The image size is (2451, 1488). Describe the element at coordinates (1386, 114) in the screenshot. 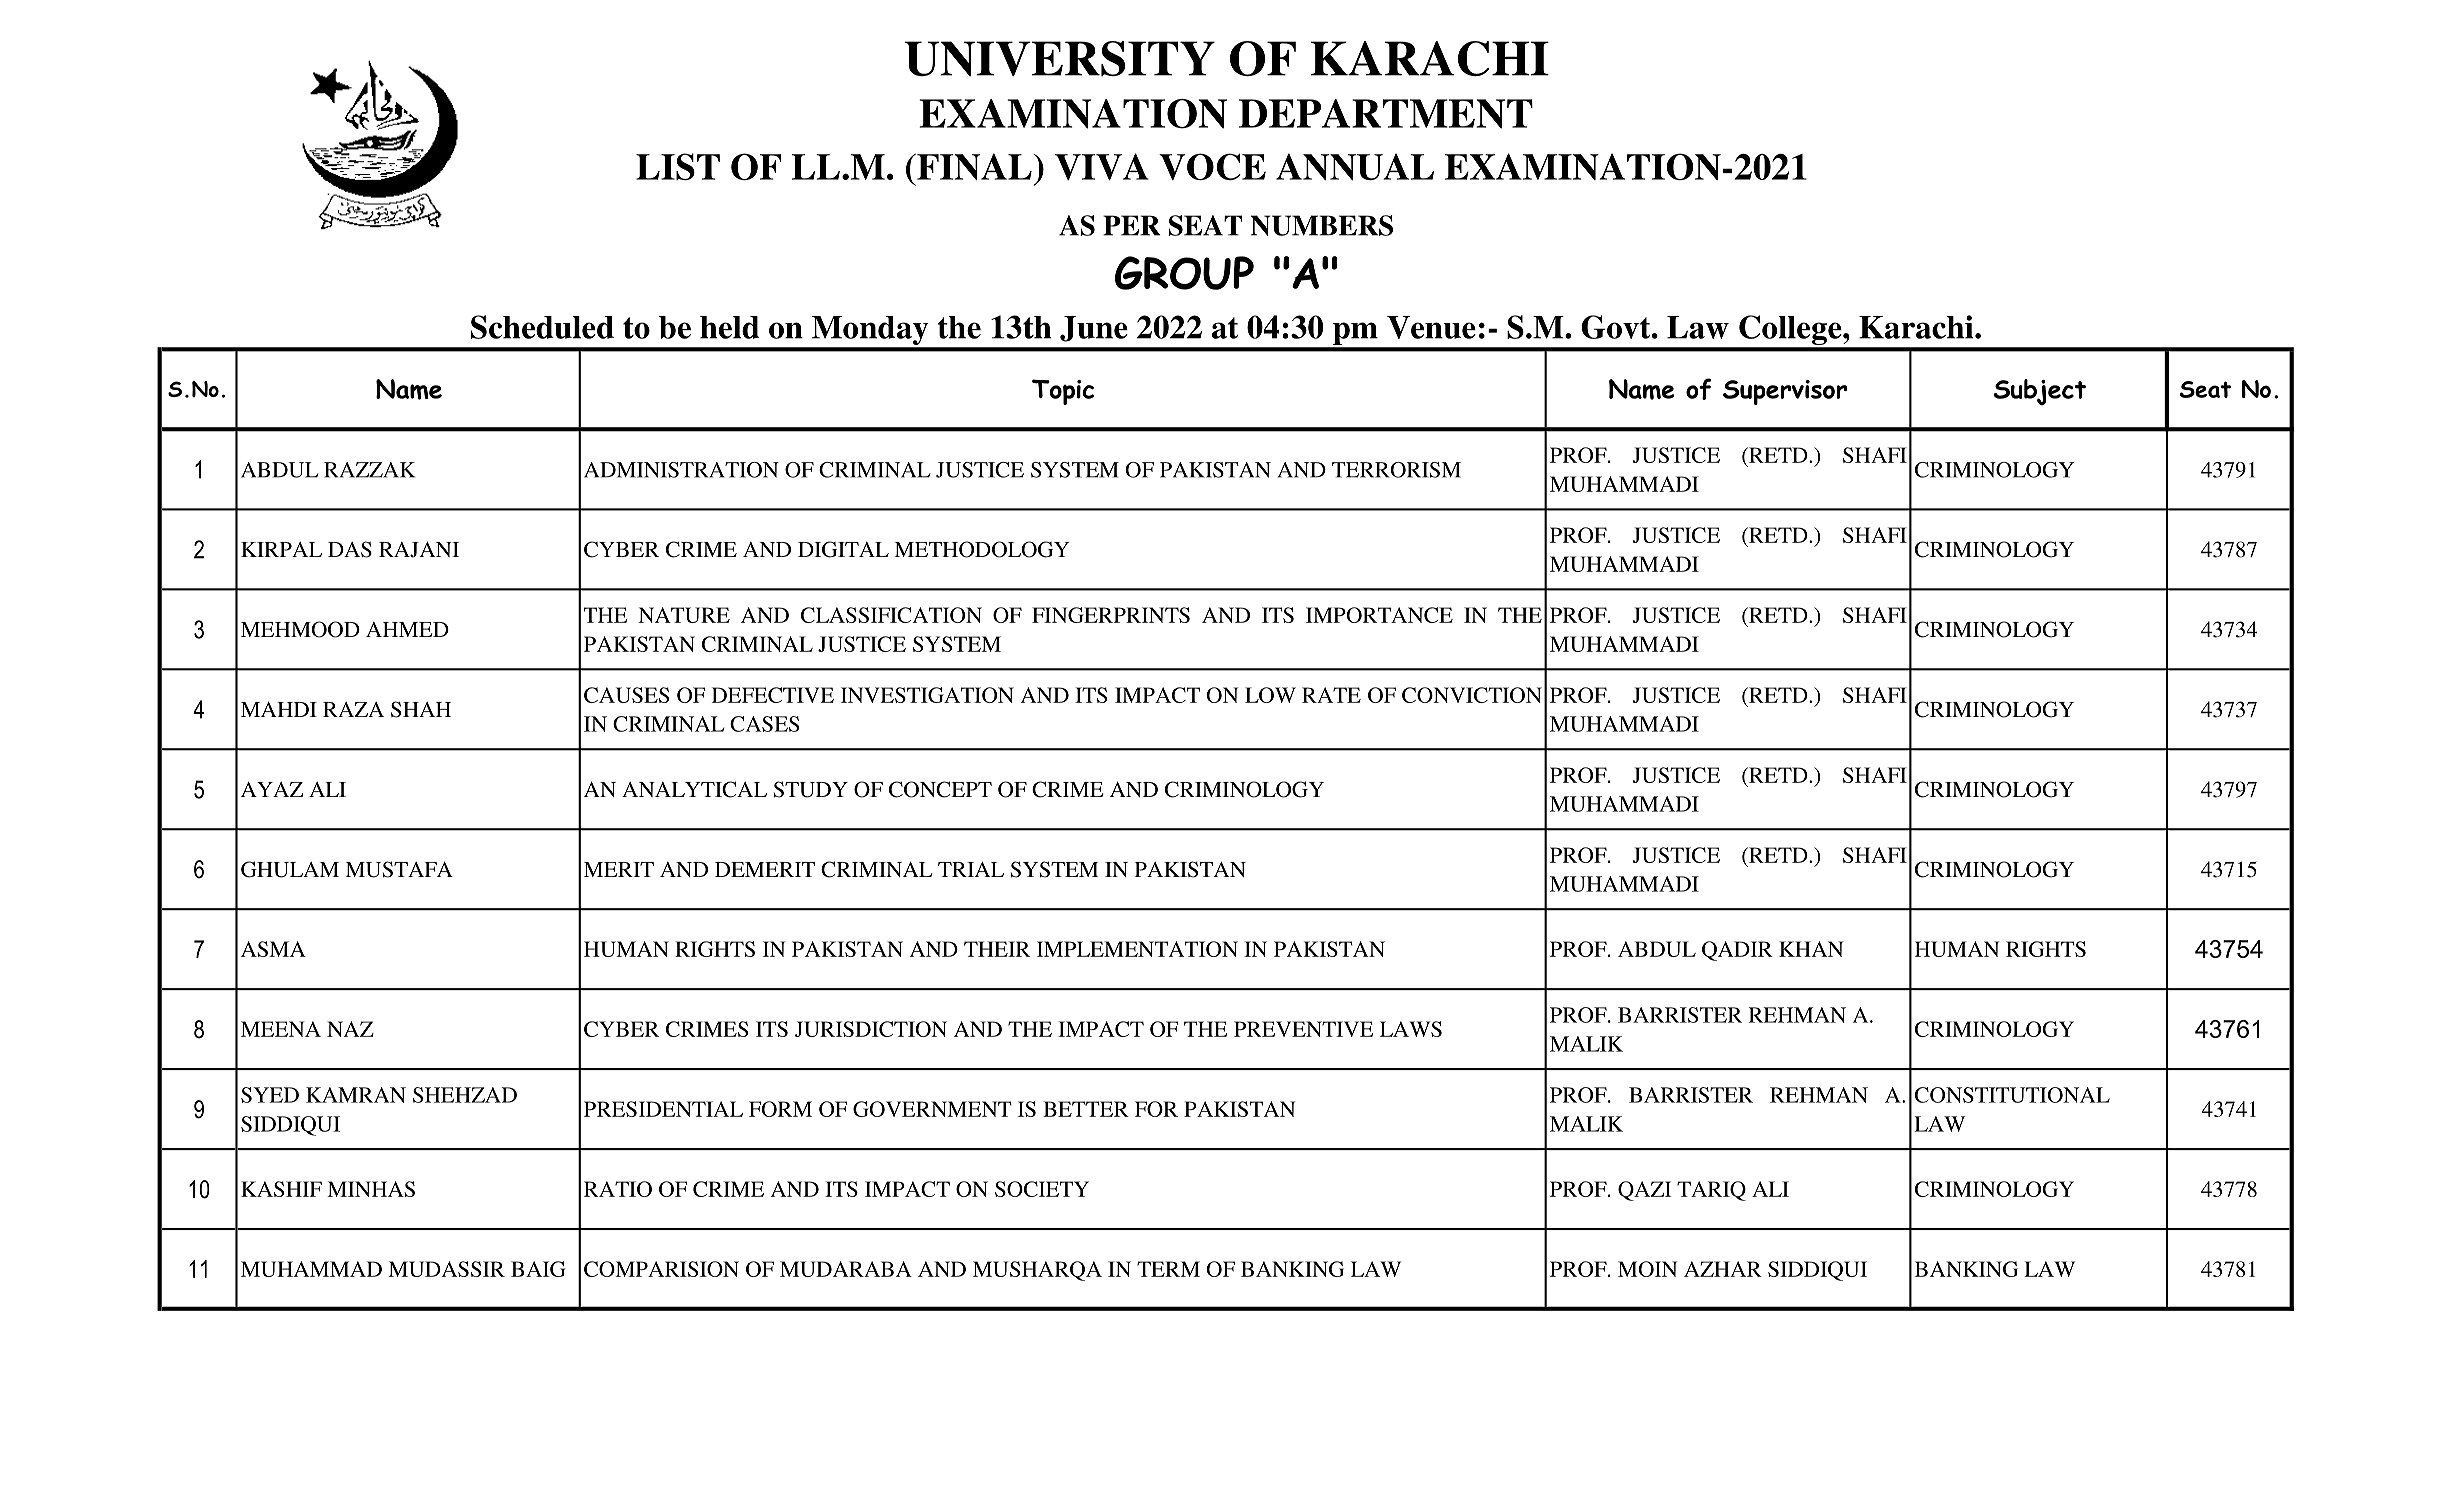

I see `DEPARTMENT` at that location.
